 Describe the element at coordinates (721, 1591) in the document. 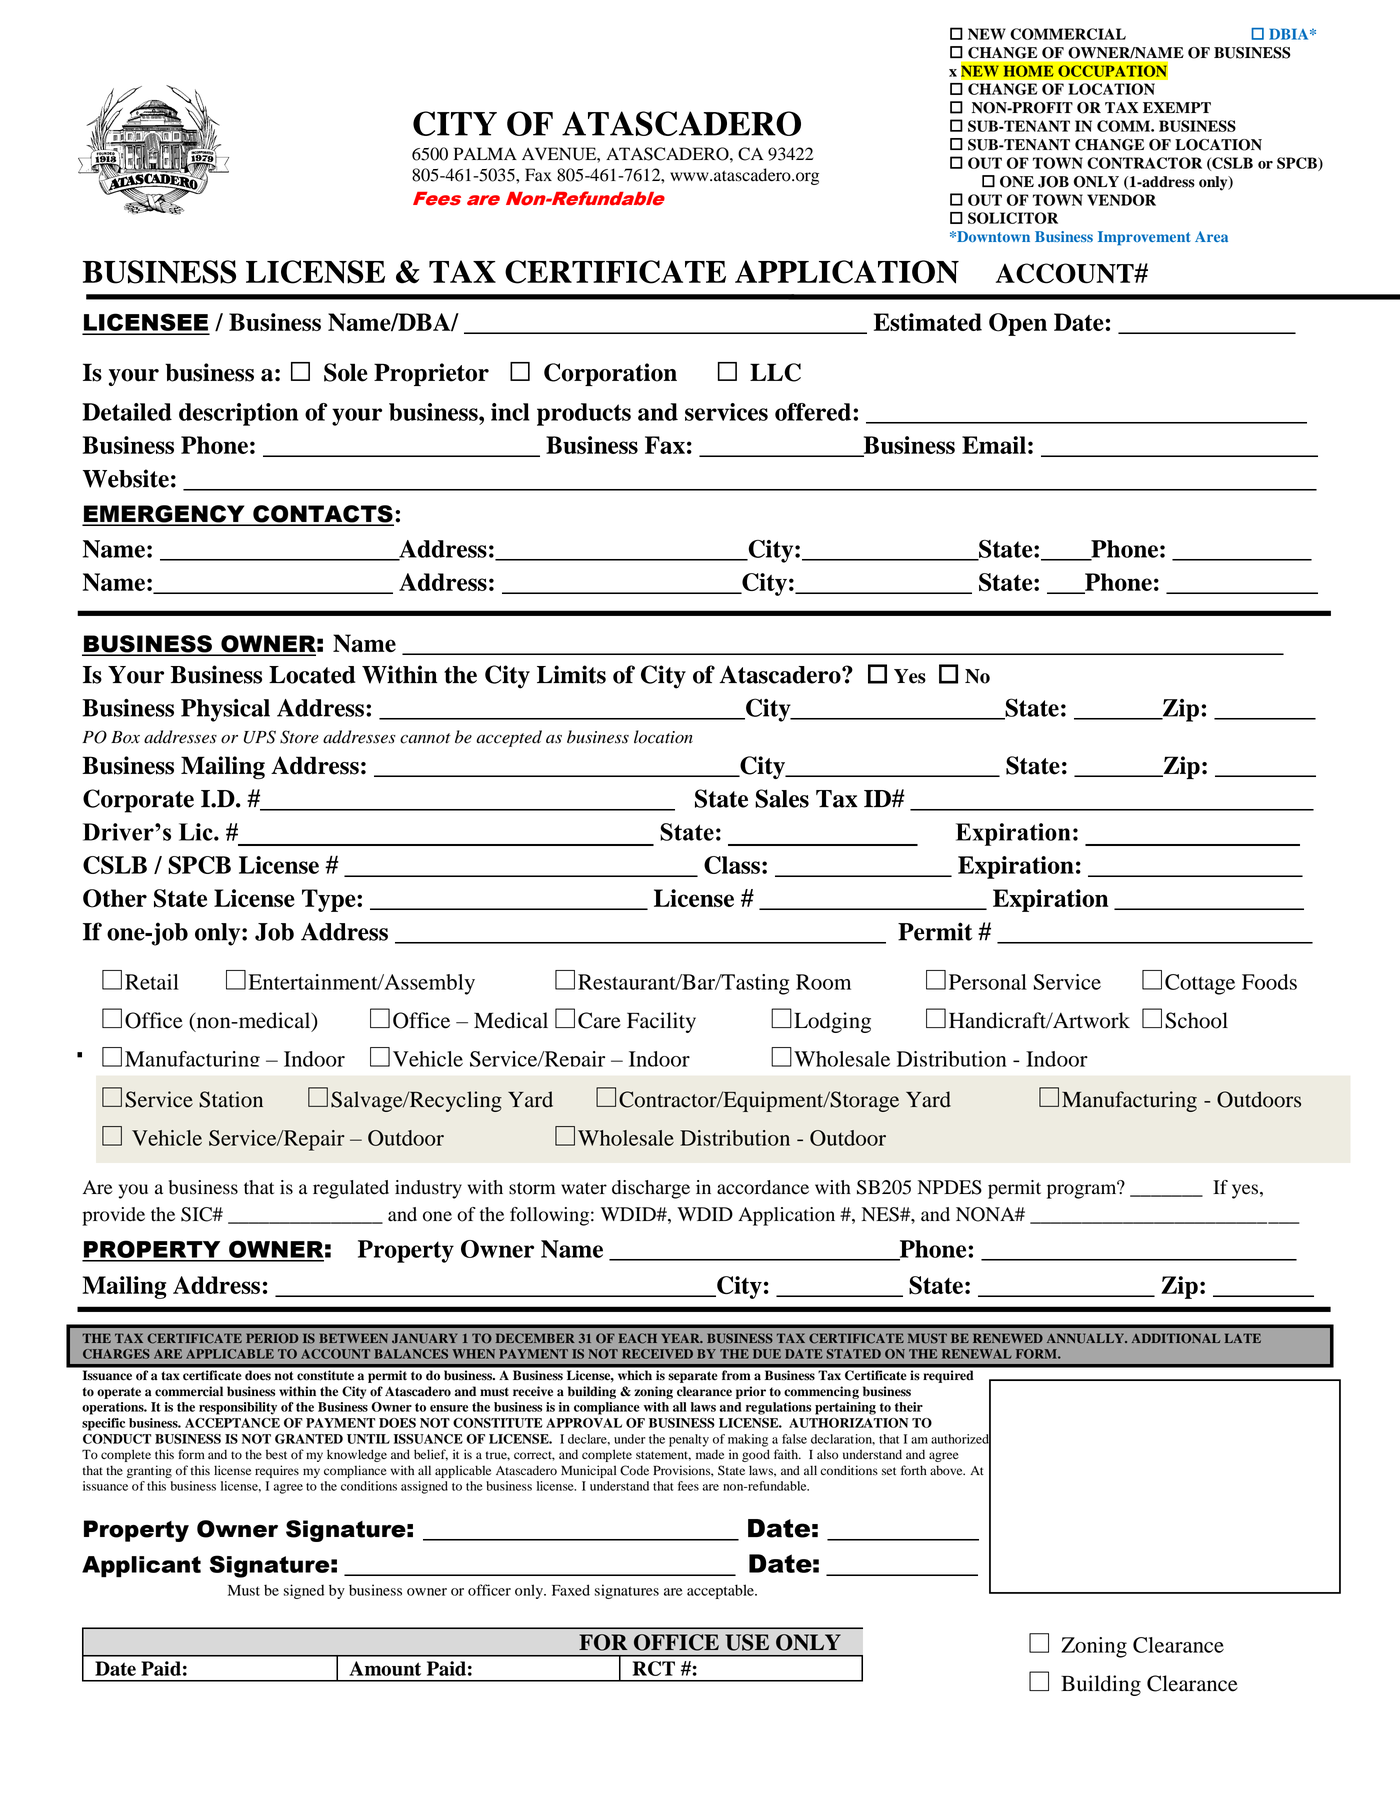

I see `acceptable` at that location.
